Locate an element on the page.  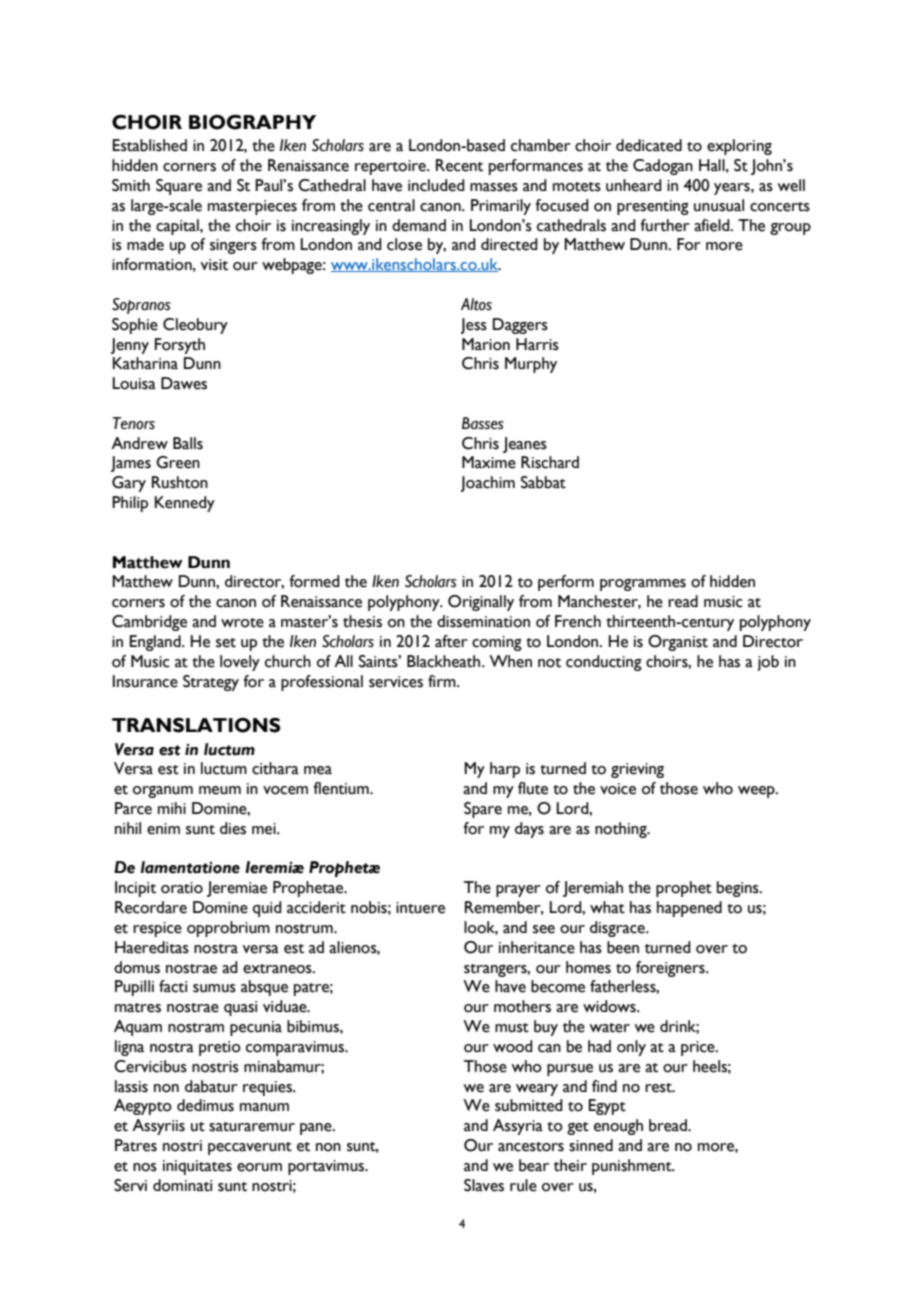
set is located at coordinates (226, 643).
